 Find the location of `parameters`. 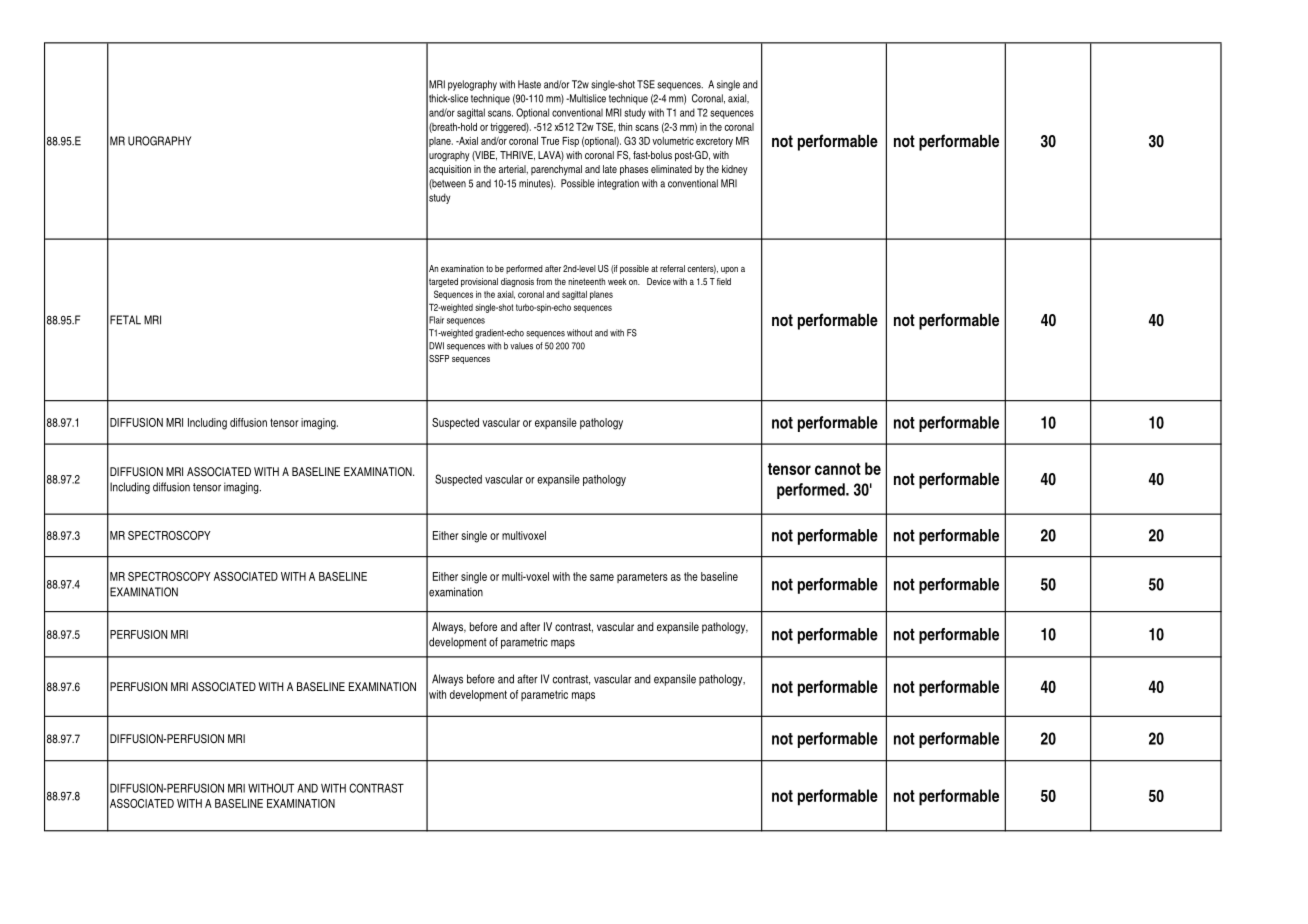

parameters is located at coordinates (642, 577).
